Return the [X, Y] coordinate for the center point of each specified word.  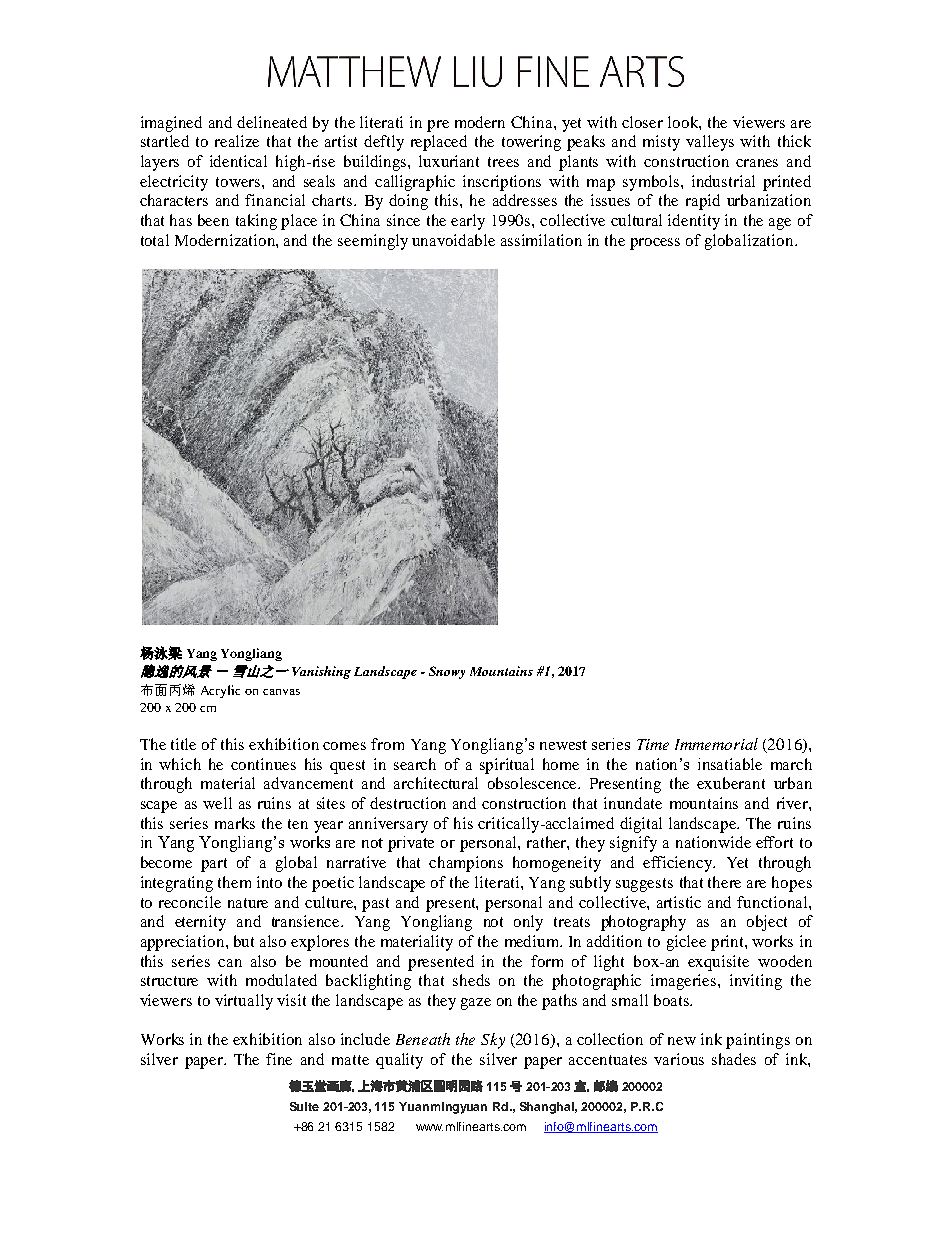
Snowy [447, 672]
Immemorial [716, 744]
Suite [304, 1106]
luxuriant [449, 161]
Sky [493, 1041]
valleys [710, 143]
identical [238, 161]
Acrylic [220, 691]
